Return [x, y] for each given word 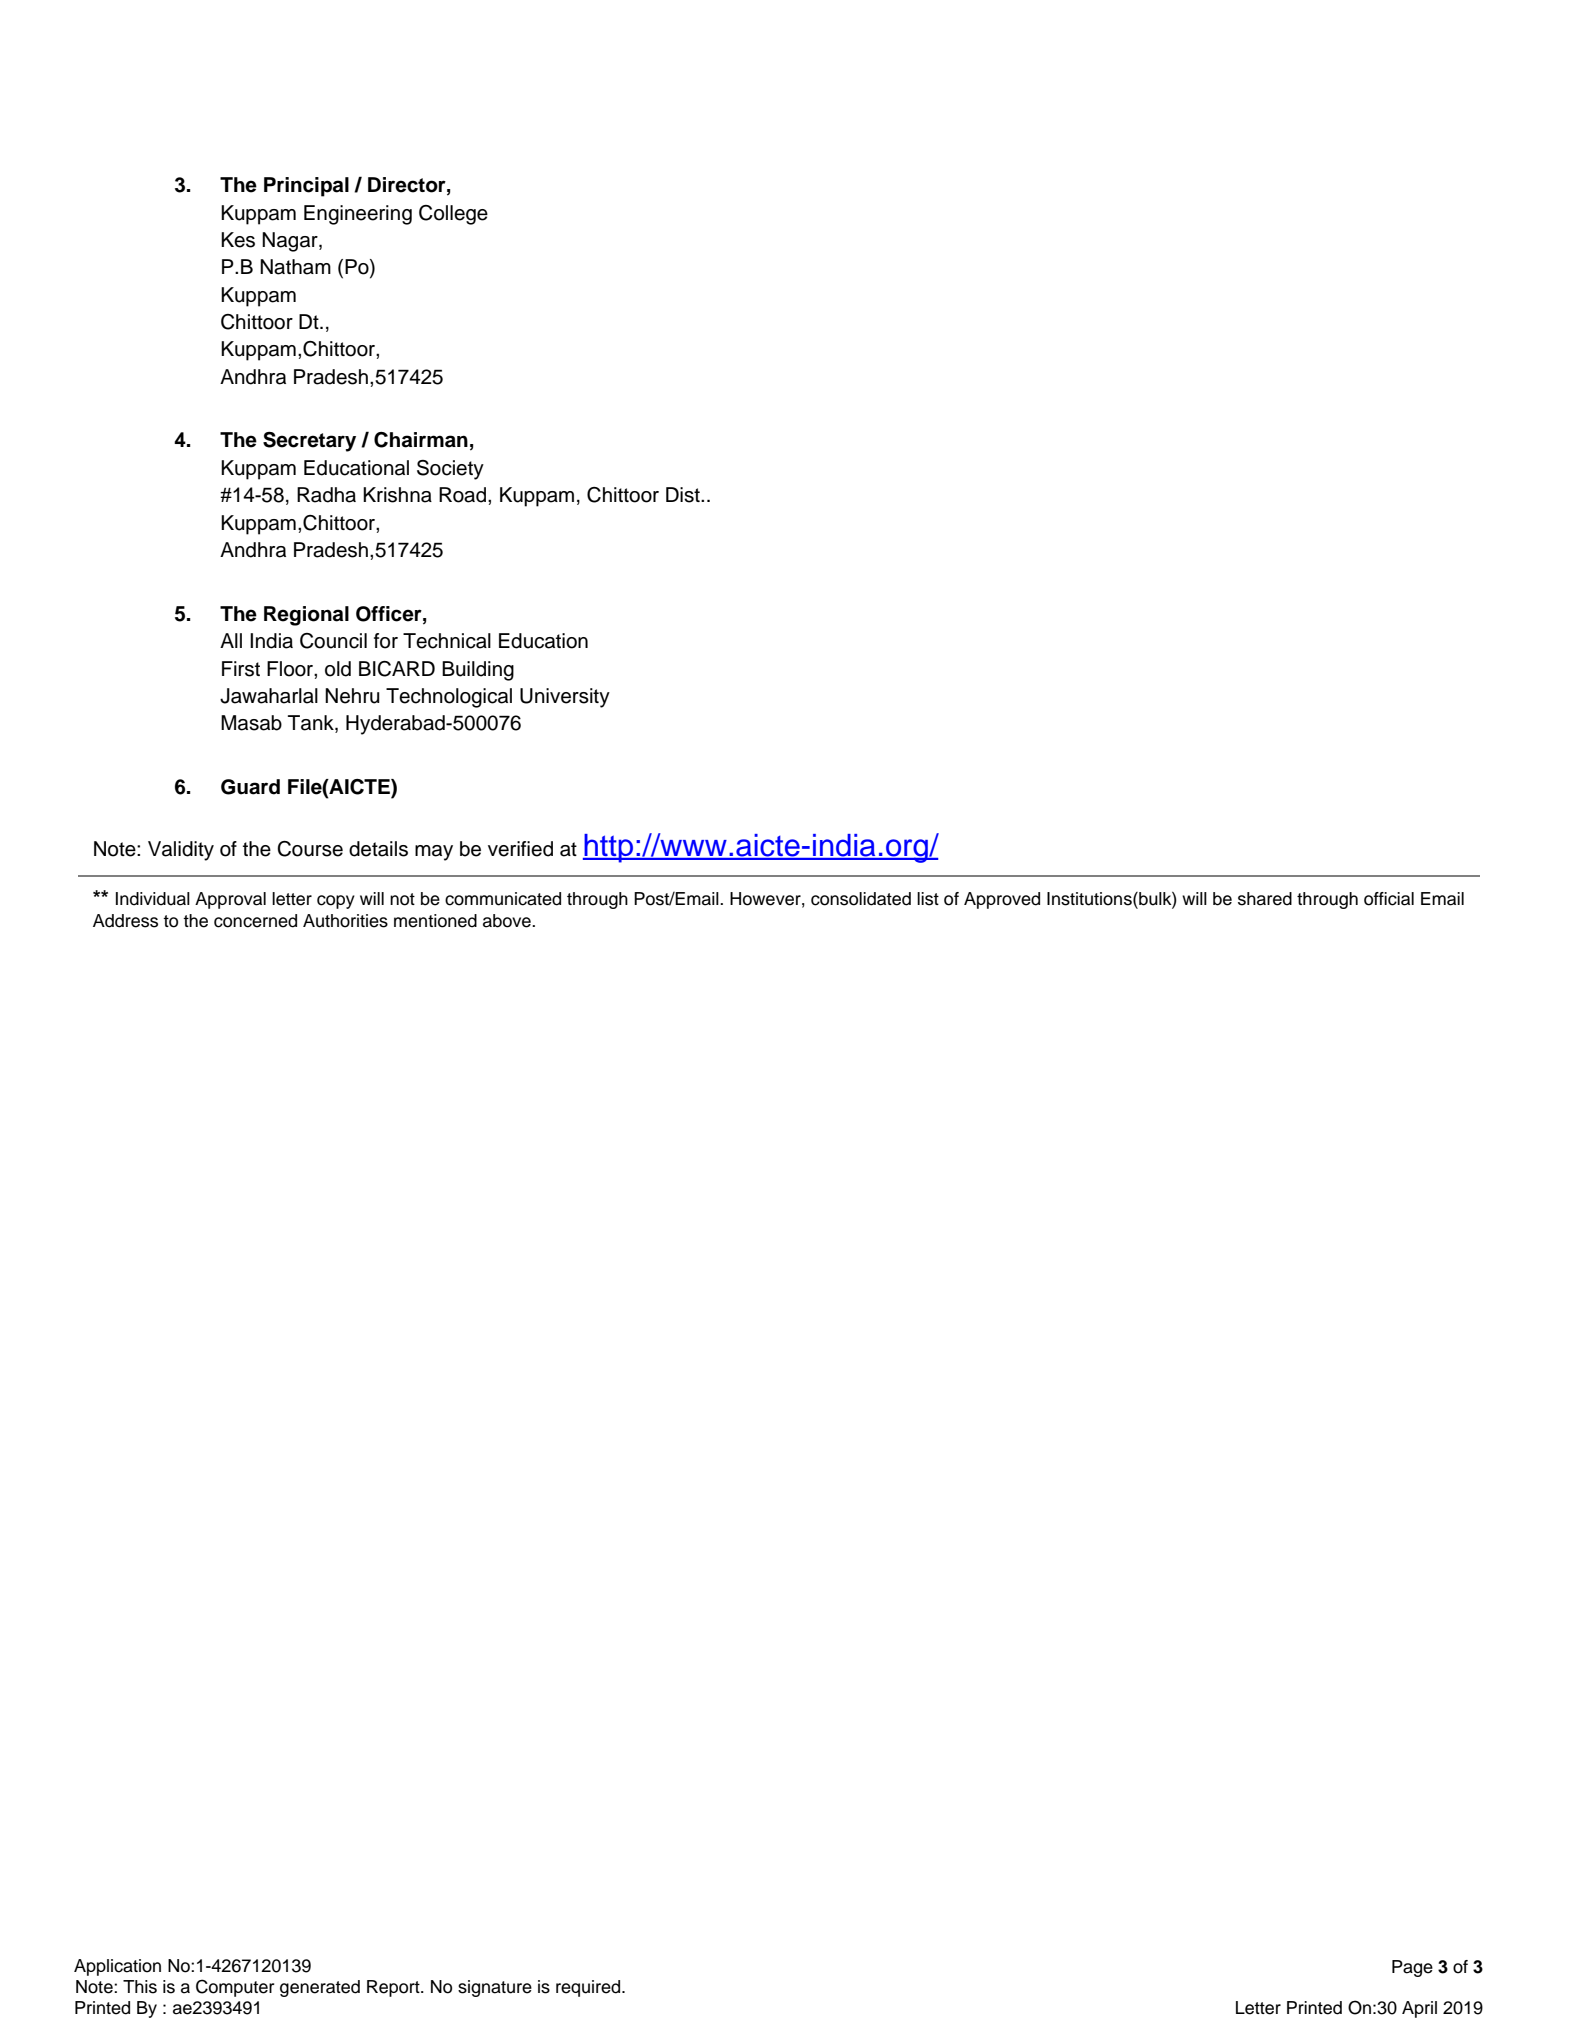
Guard [250, 787]
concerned [255, 921]
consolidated [861, 899]
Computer [235, 1988]
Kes [238, 240]
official [1389, 899]
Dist [684, 495]
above [508, 921]
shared [1265, 899]
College [453, 215]
